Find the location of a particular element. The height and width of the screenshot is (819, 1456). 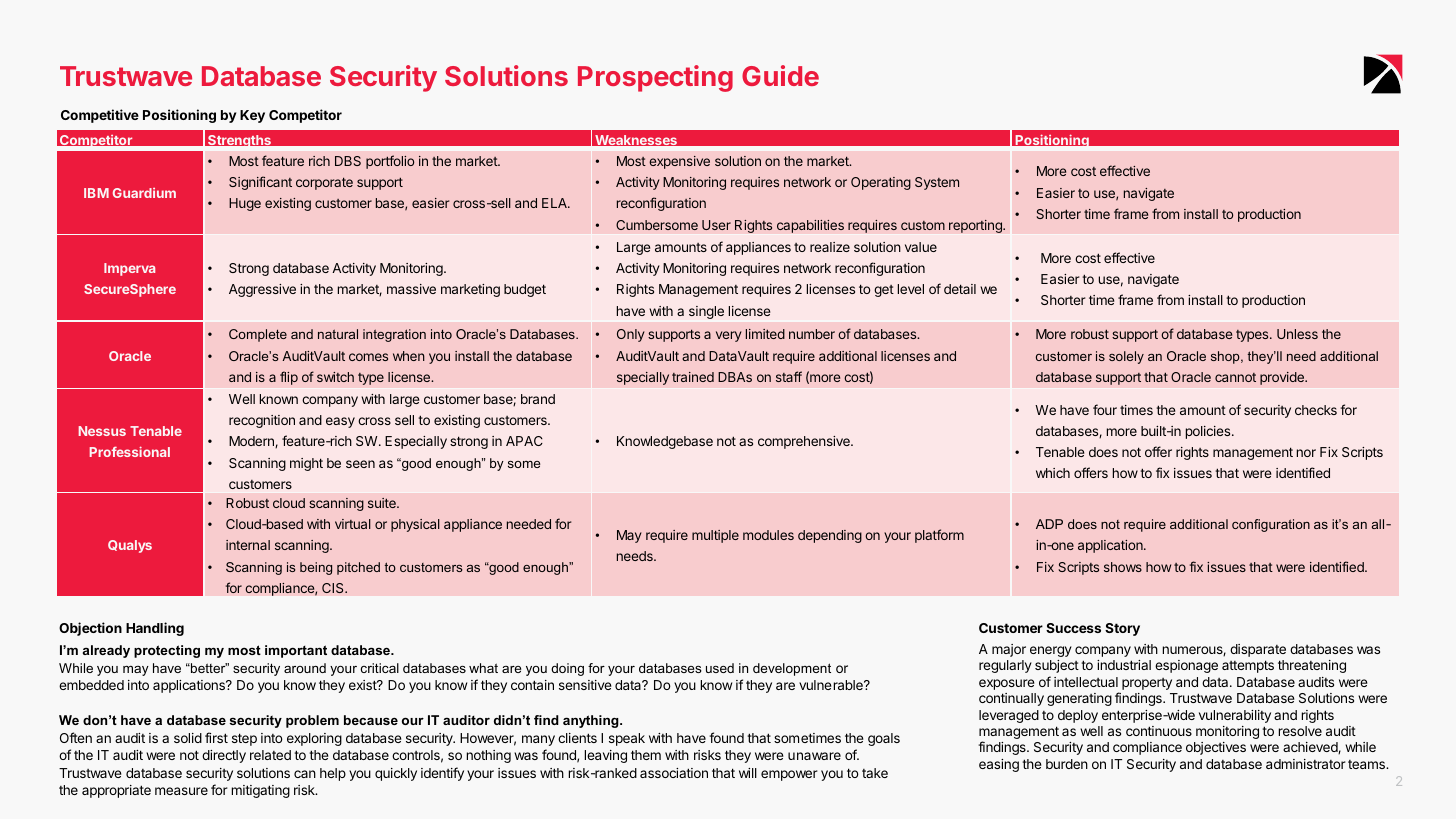

Prospecting is located at coordinates (655, 78).
